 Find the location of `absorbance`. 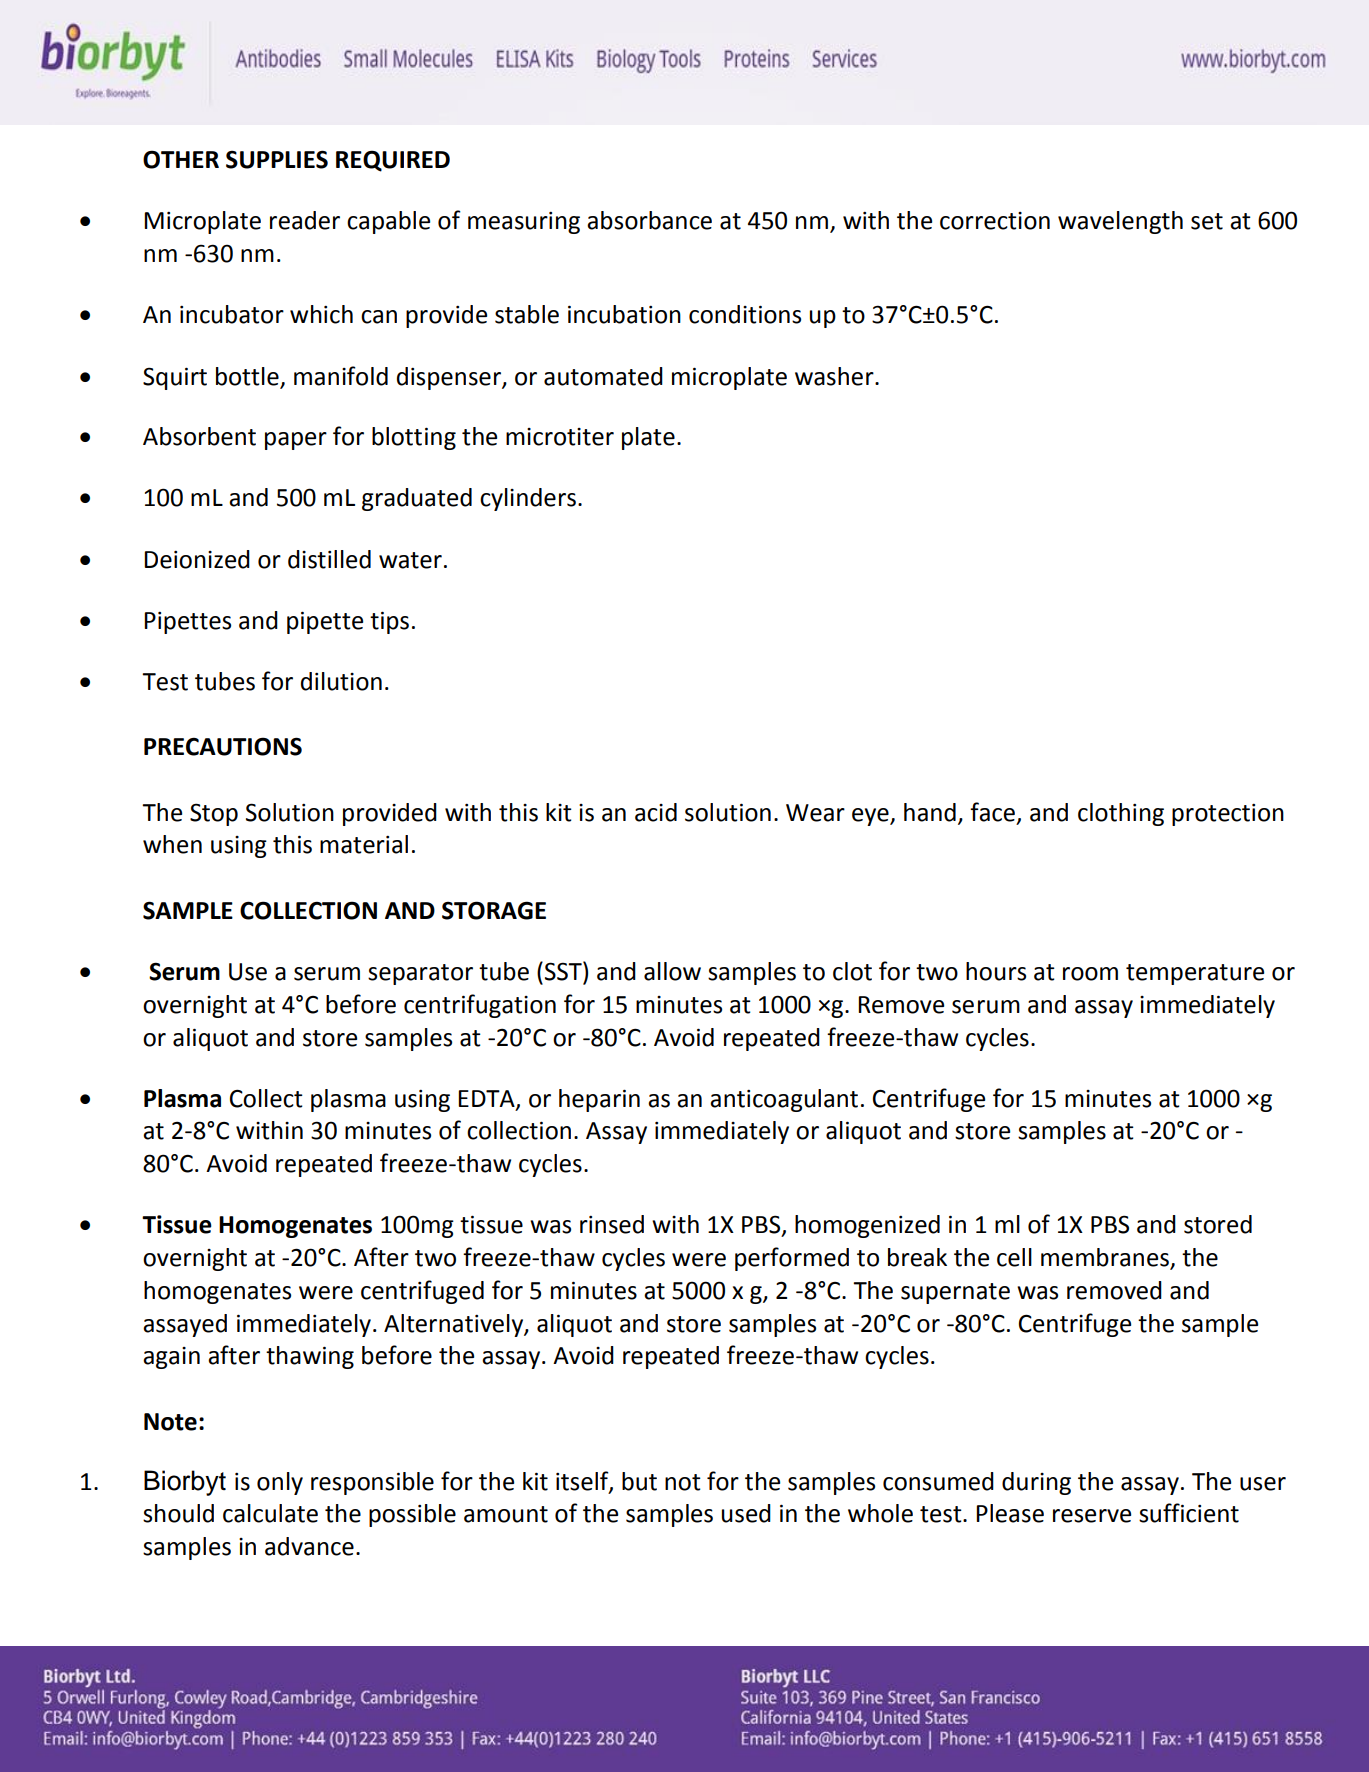

absorbance is located at coordinates (649, 220).
